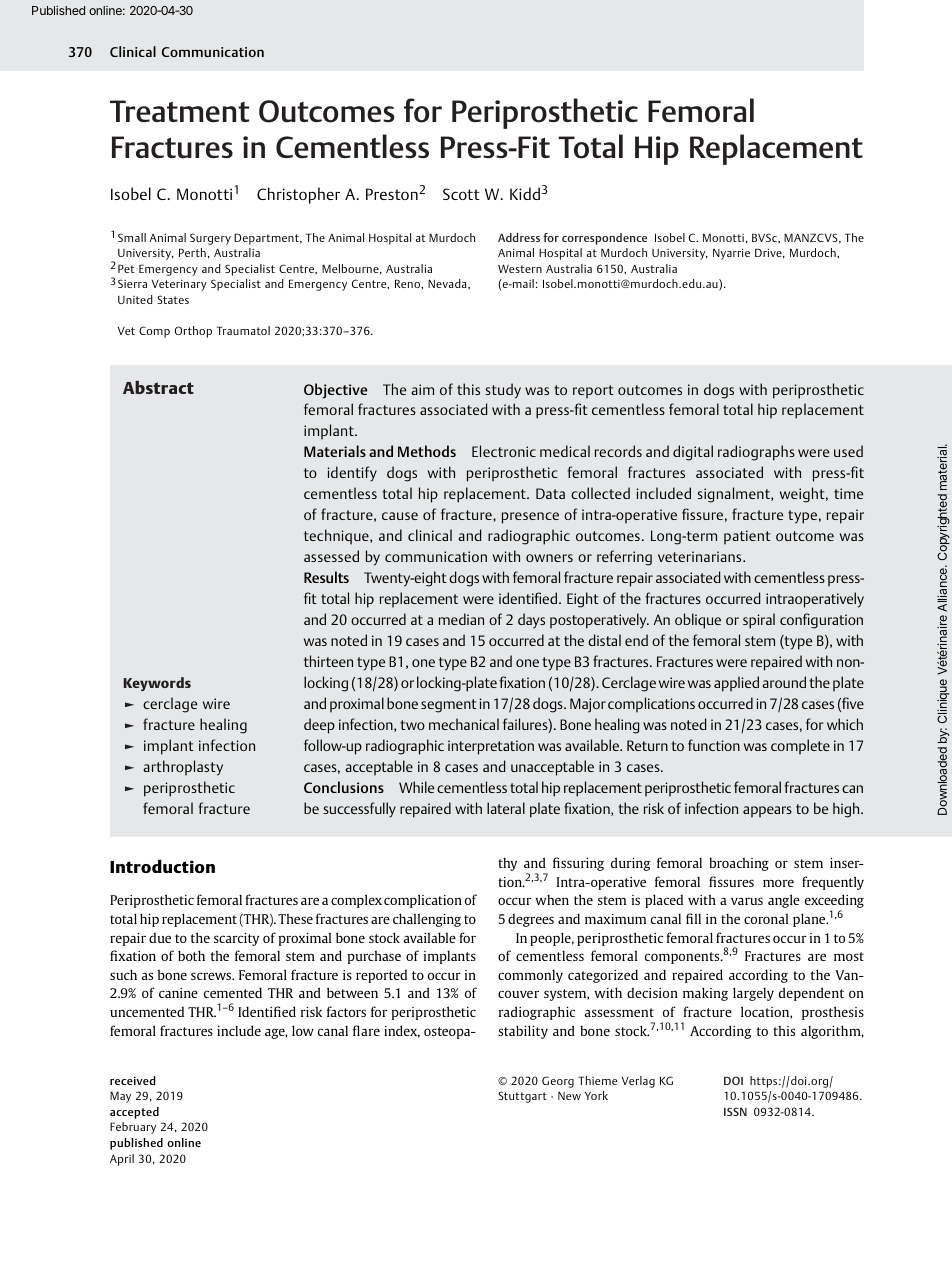 The image size is (952, 1261). Describe the element at coordinates (179, 111) in the screenshot. I see `Treatment` at that location.
